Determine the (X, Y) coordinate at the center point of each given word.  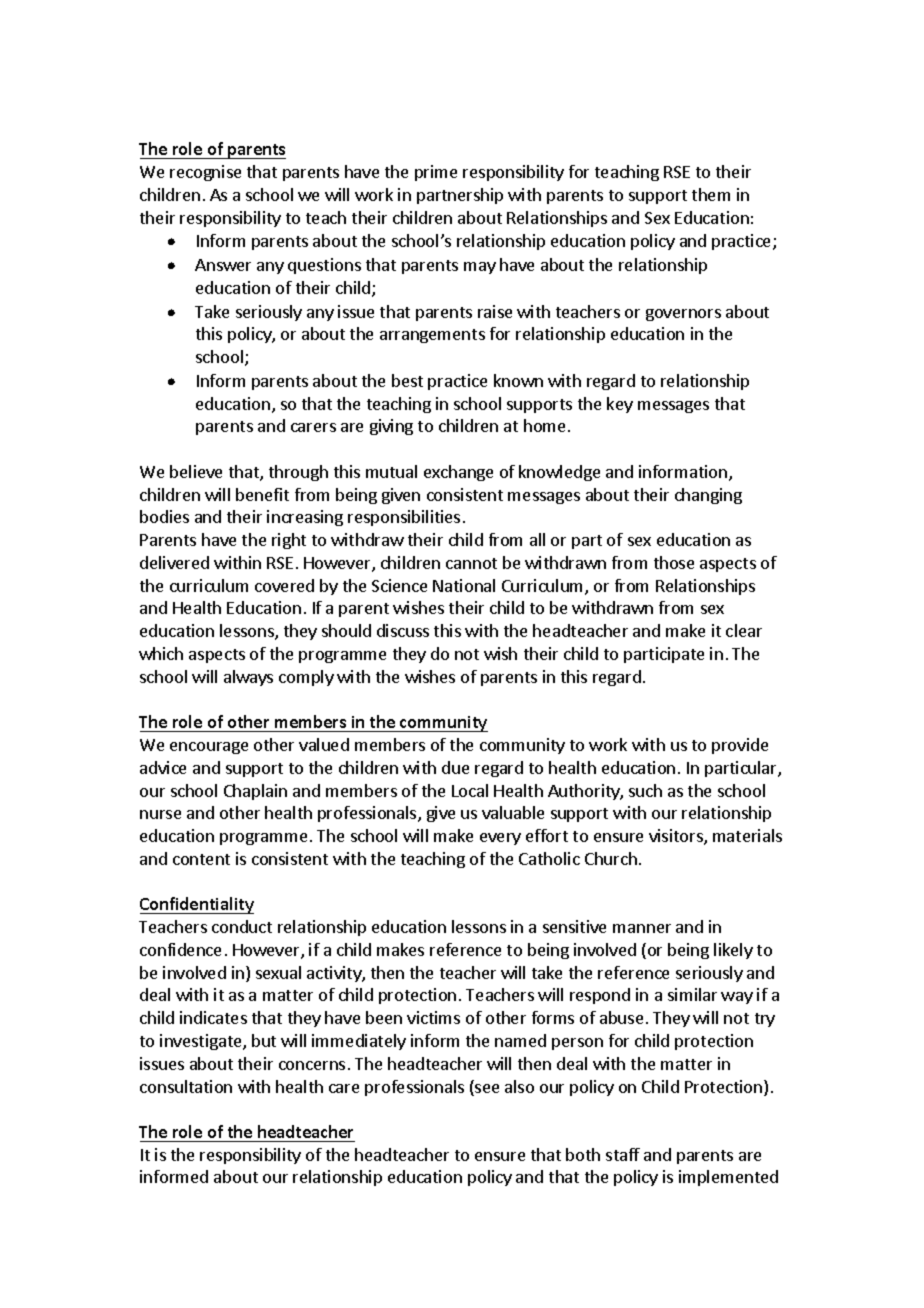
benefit (262, 494)
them (711, 194)
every (500, 839)
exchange (458, 473)
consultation (186, 1086)
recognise (205, 173)
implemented (728, 1178)
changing (708, 496)
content (201, 859)
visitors (677, 837)
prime (436, 173)
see (486, 1090)
